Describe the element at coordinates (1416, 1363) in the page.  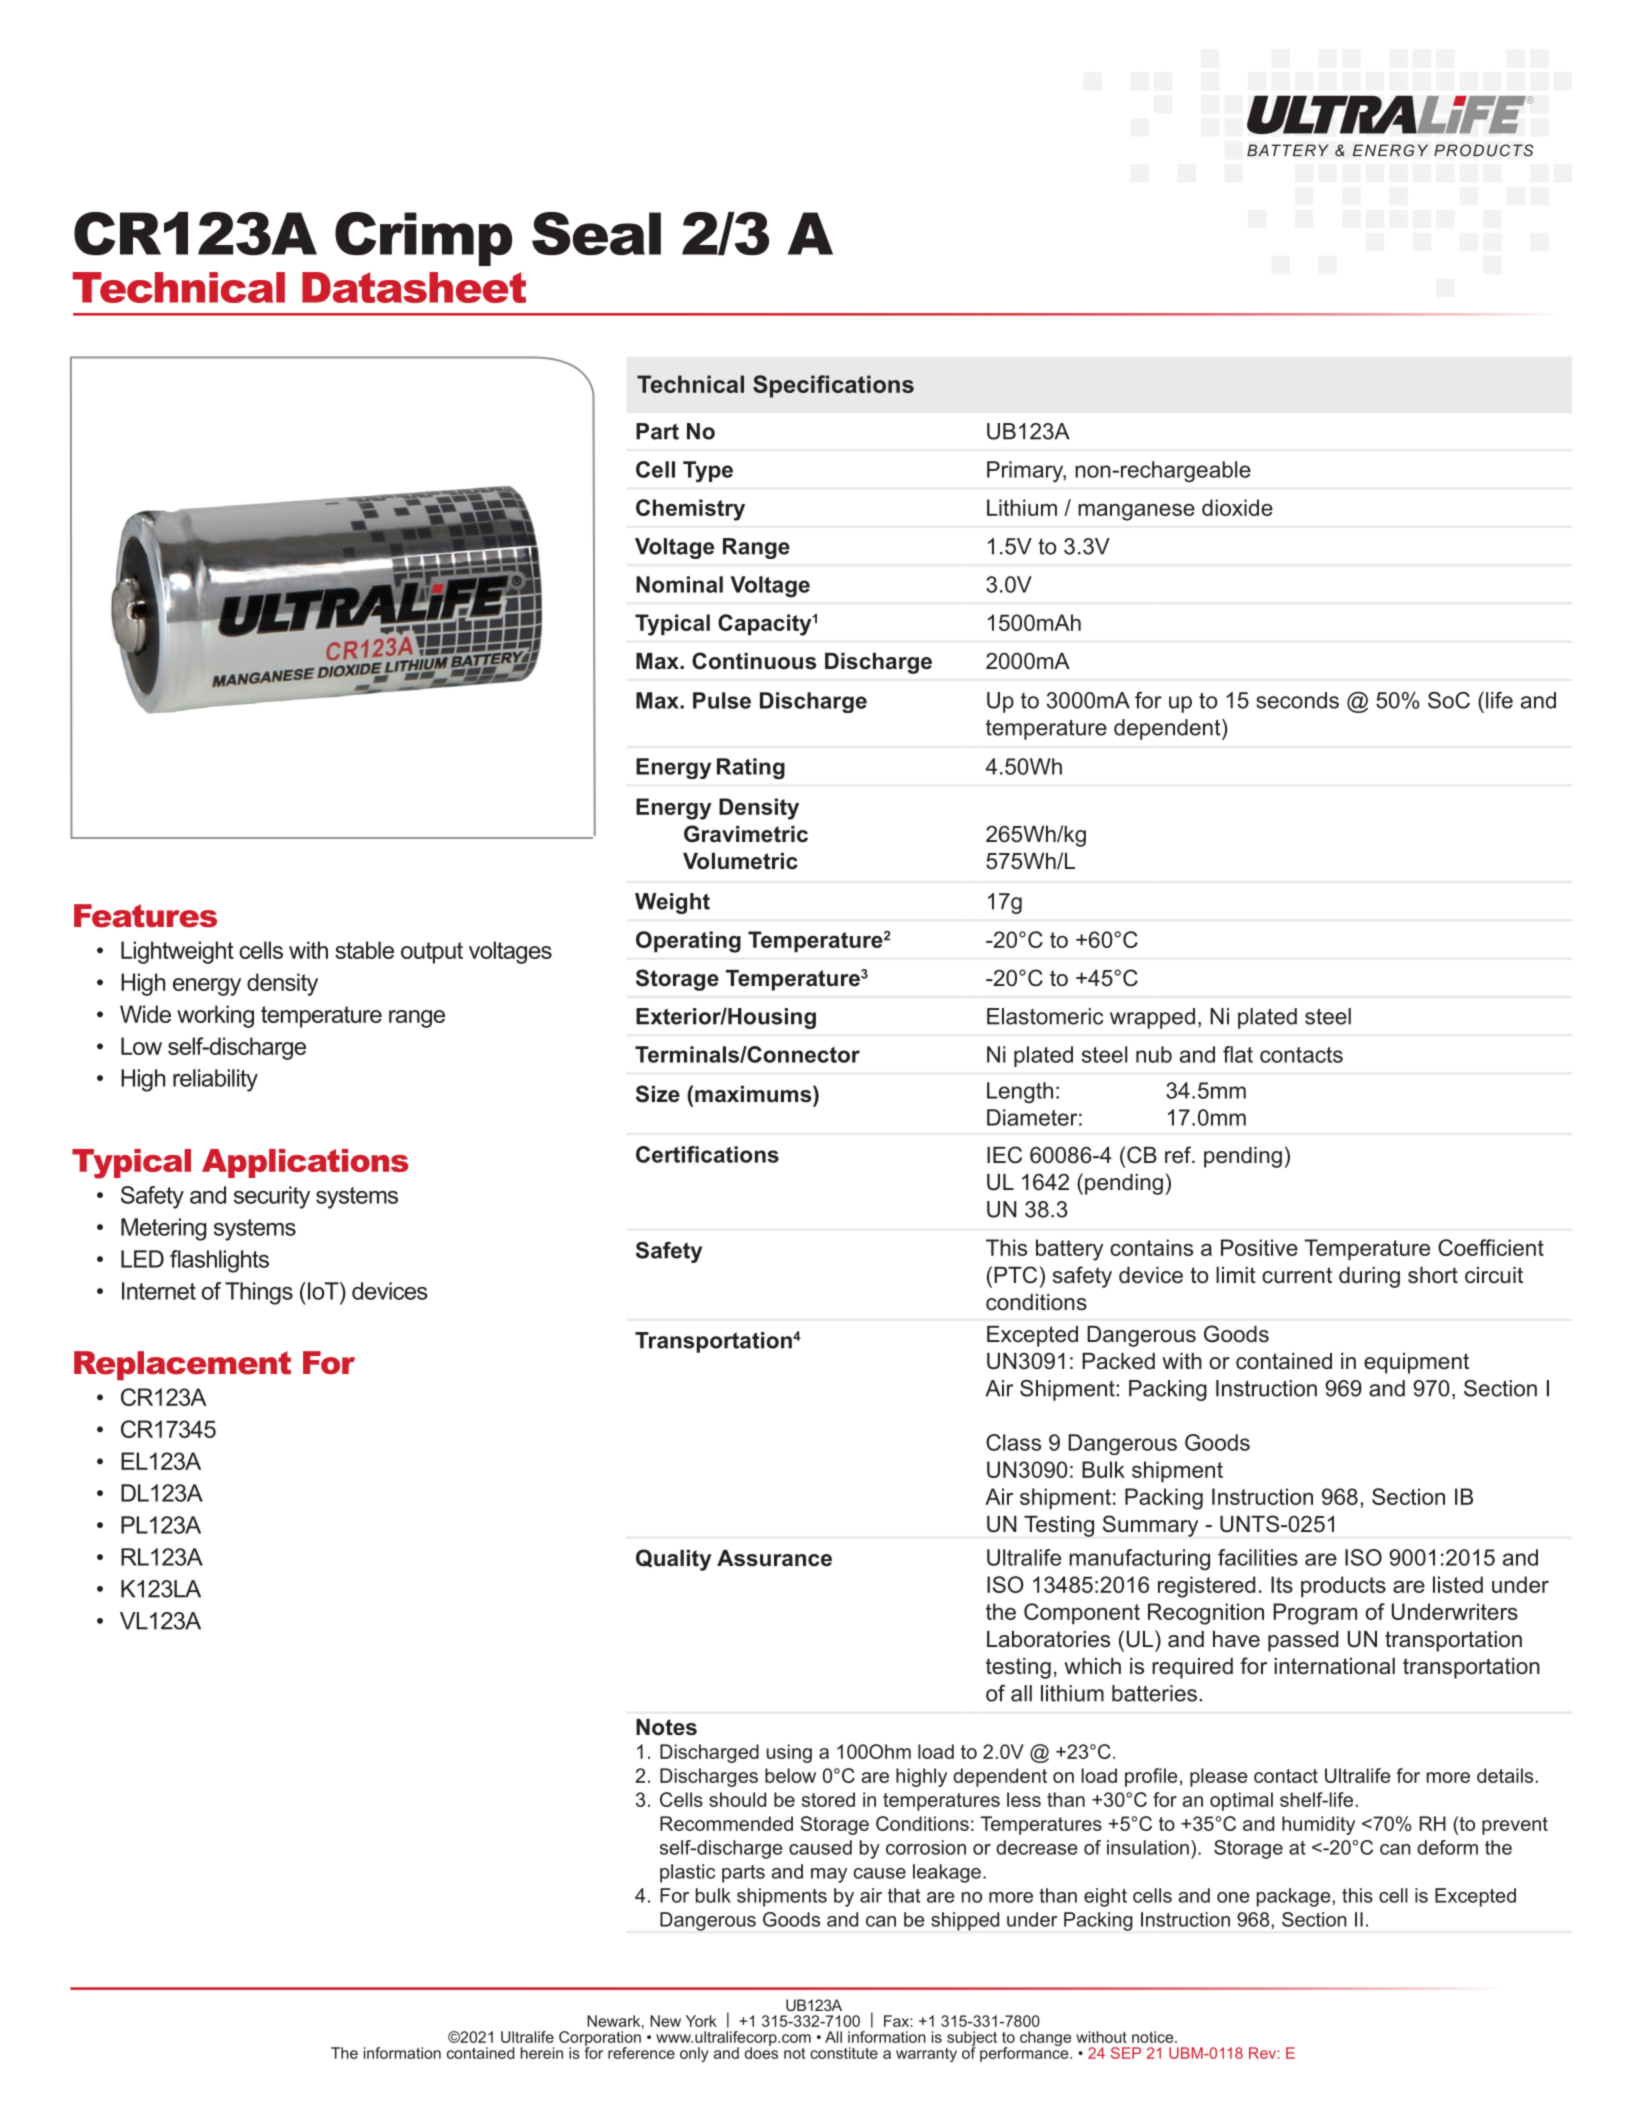
I see `equipment` at that location.
